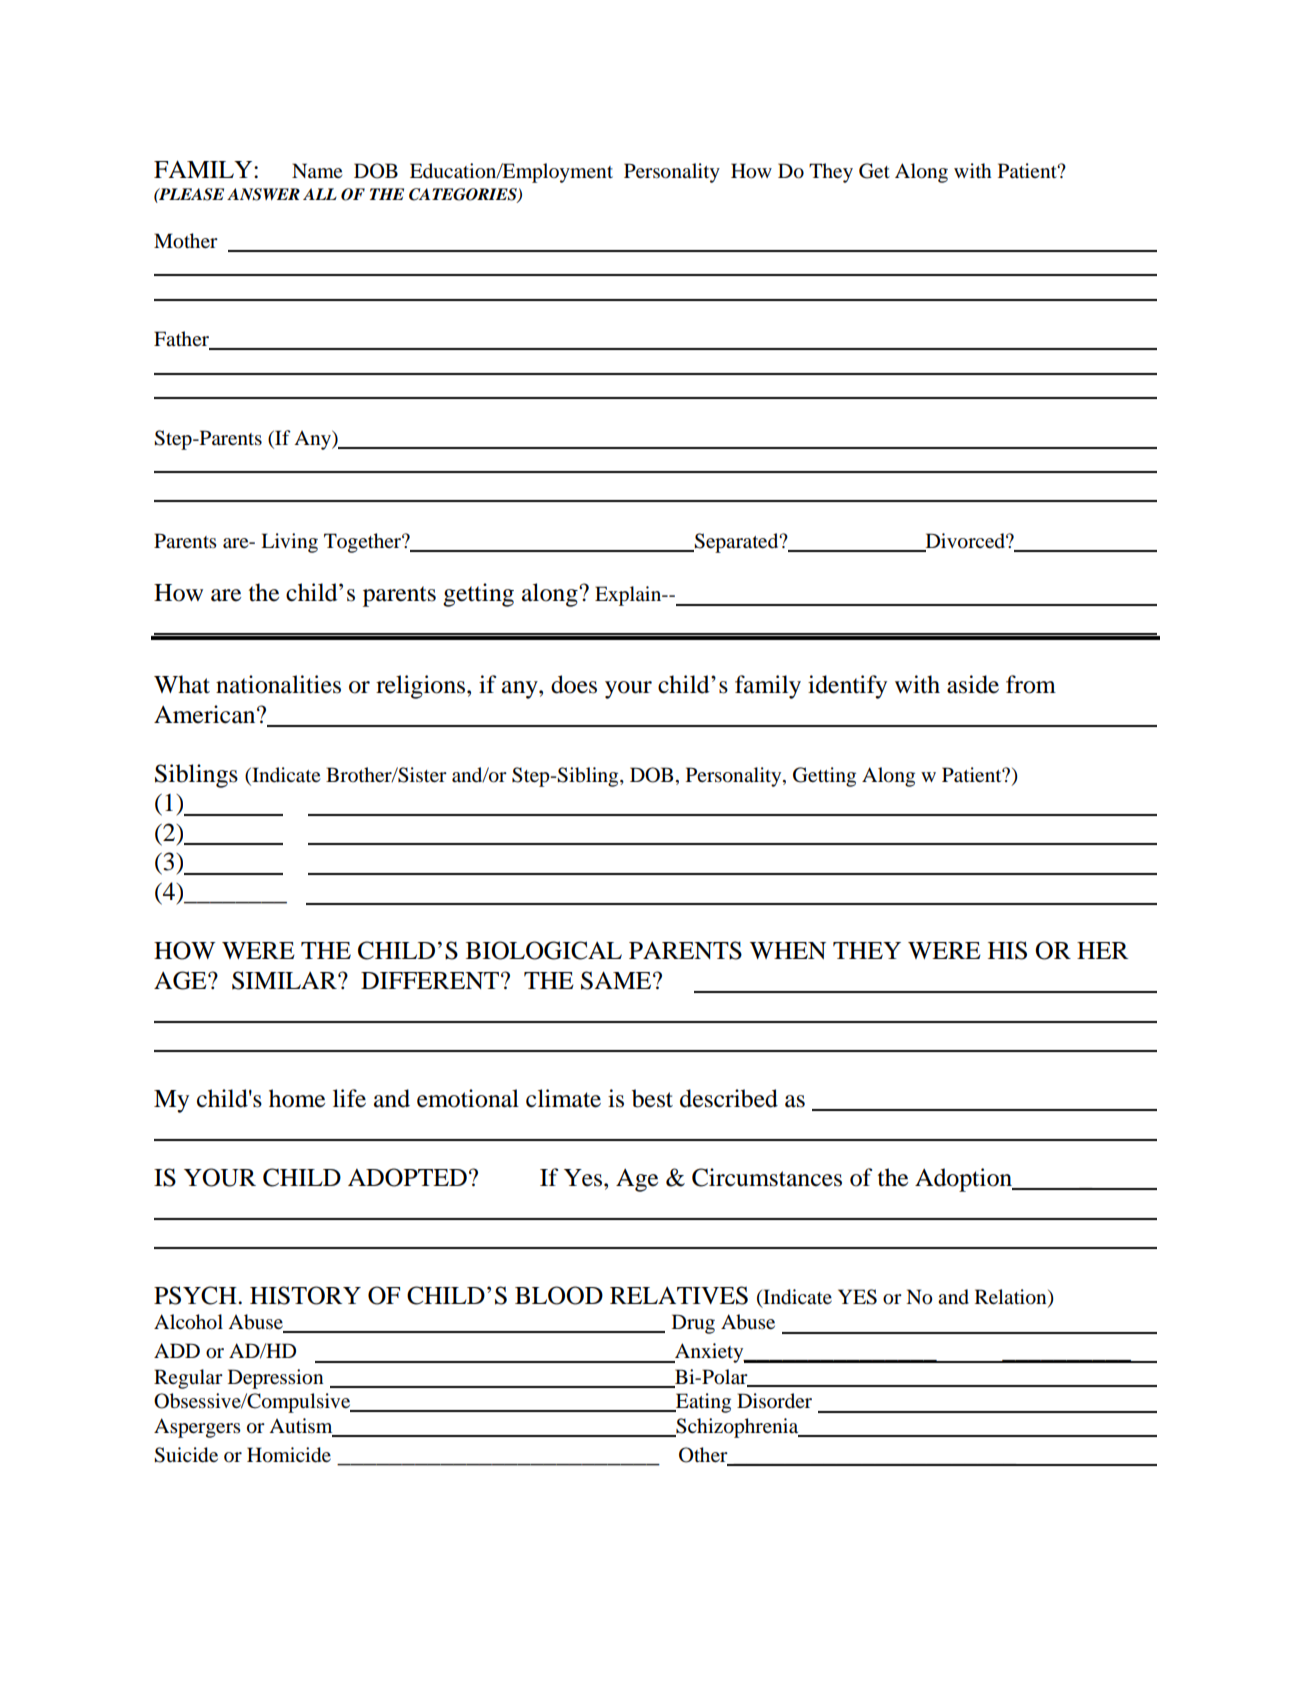  What do you see at coordinates (574, 684) in the screenshot?
I see `does` at bounding box center [574, 684].
